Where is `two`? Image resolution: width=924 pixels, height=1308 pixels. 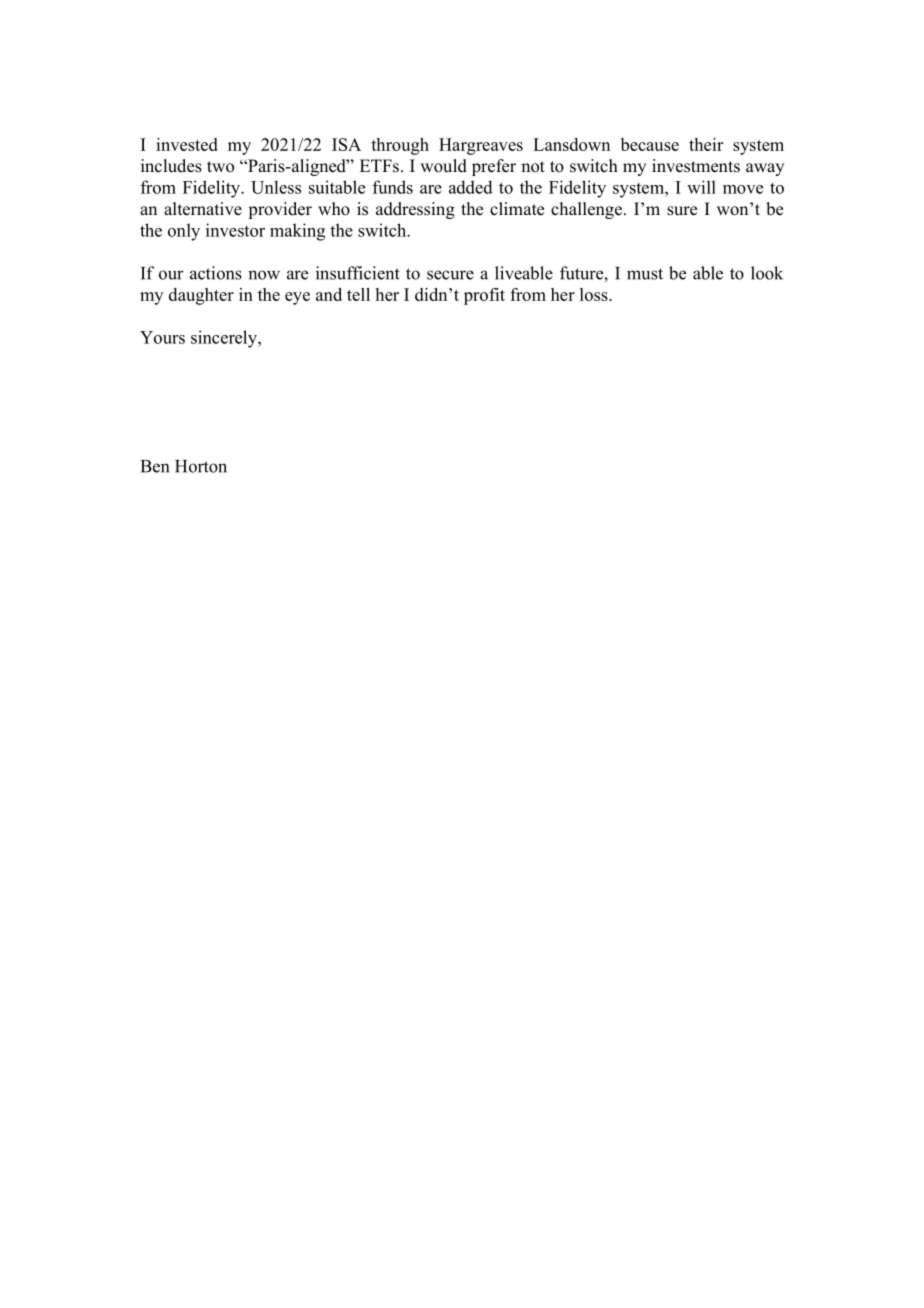 two is located at coordinates (220, 167).
